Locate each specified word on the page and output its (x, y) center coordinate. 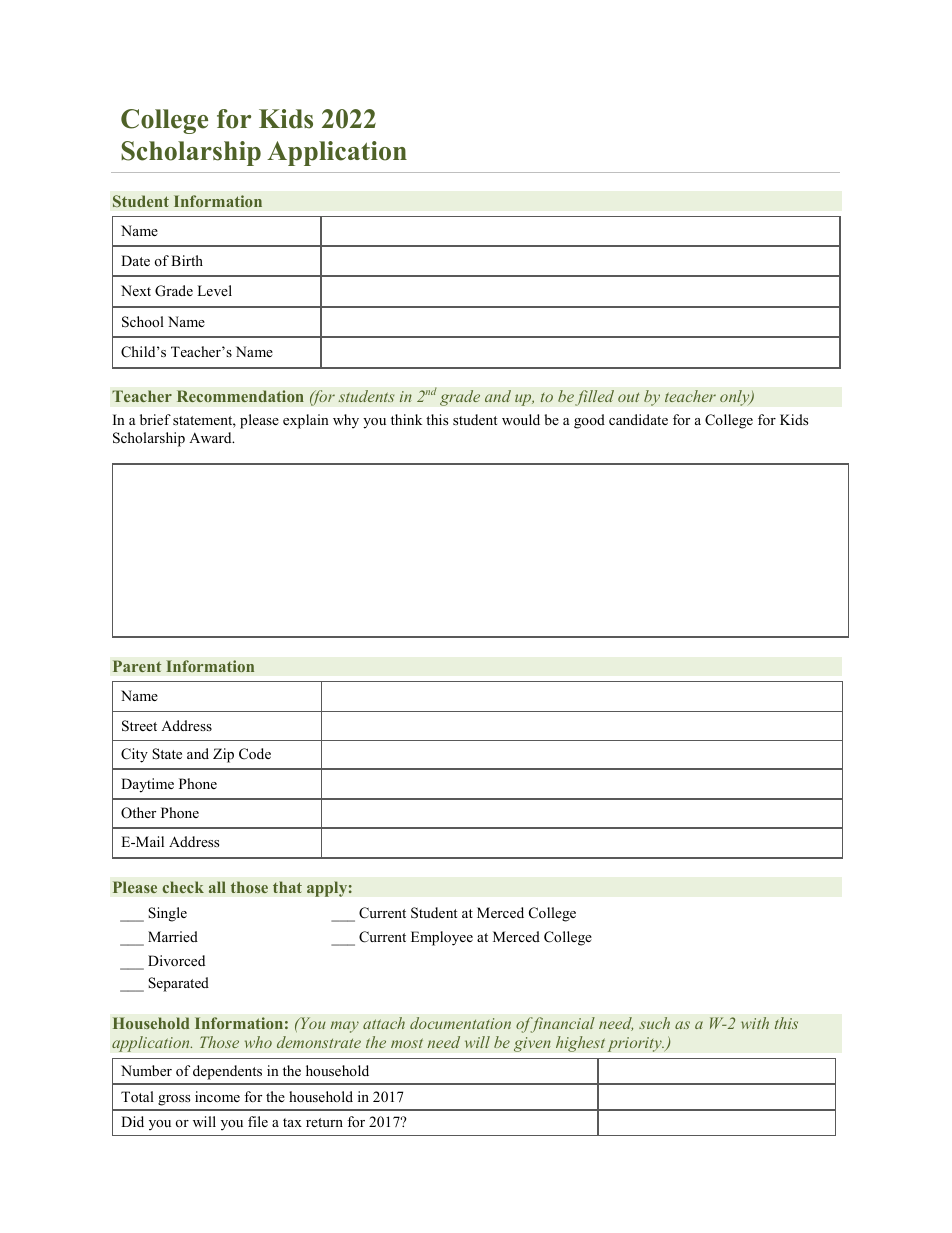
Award (211, 437)
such (654, 1023)
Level (214, 290)
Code (255, 754)
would (521, 419)
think (406, 419)
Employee (442, 938)
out (629, 397)
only (736, 398)
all (217, 887)
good (589, 421)
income (217, 1096)
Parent (137, 666)
